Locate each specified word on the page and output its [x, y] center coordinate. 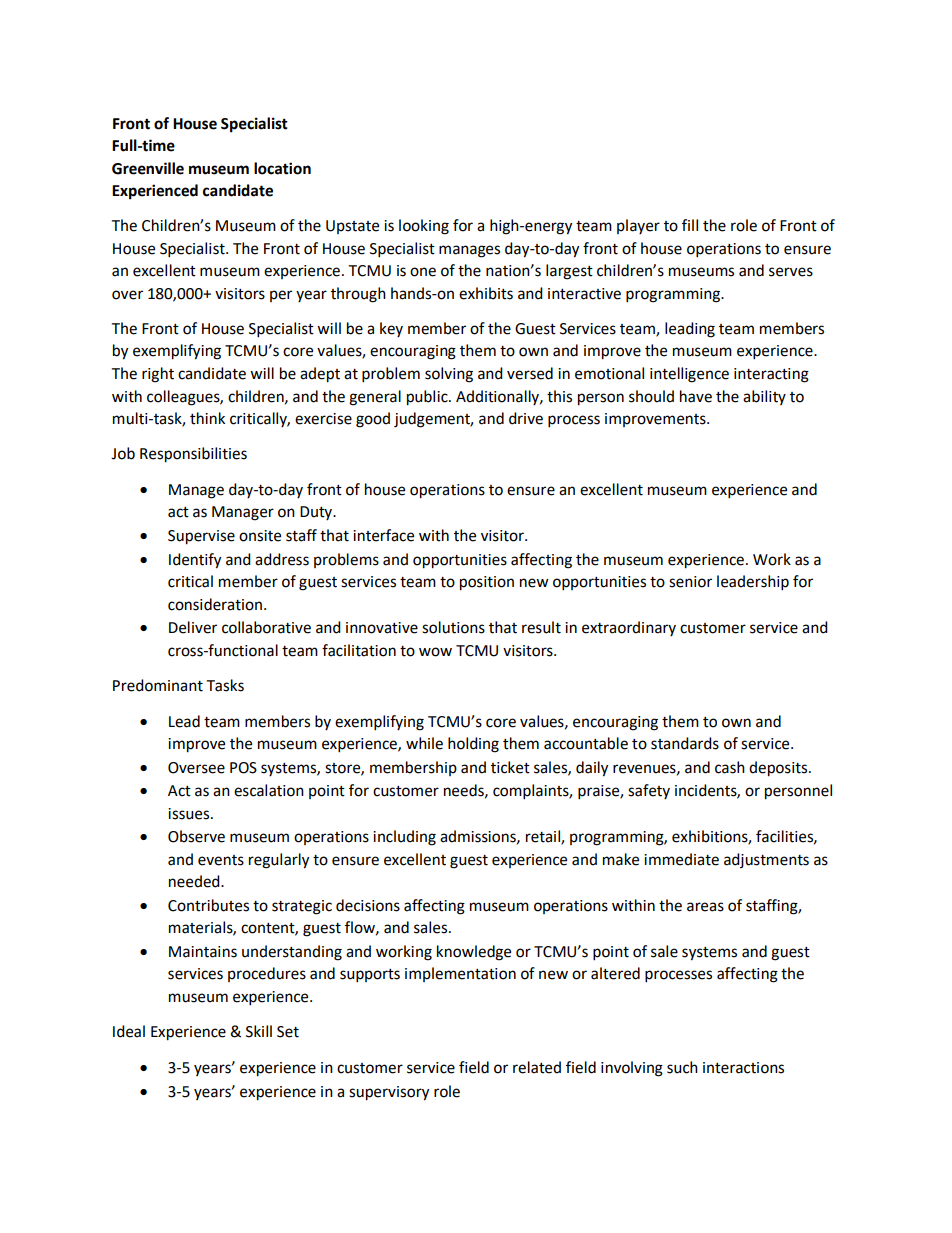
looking [424, 227]
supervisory [389, 1093]
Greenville [148, 168]
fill [690, 225]
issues [190, 814]
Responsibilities [193, 455]
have [696, 396]
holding [473, 745]
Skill [259, 1031]
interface [383, 535]
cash [730, 767]
